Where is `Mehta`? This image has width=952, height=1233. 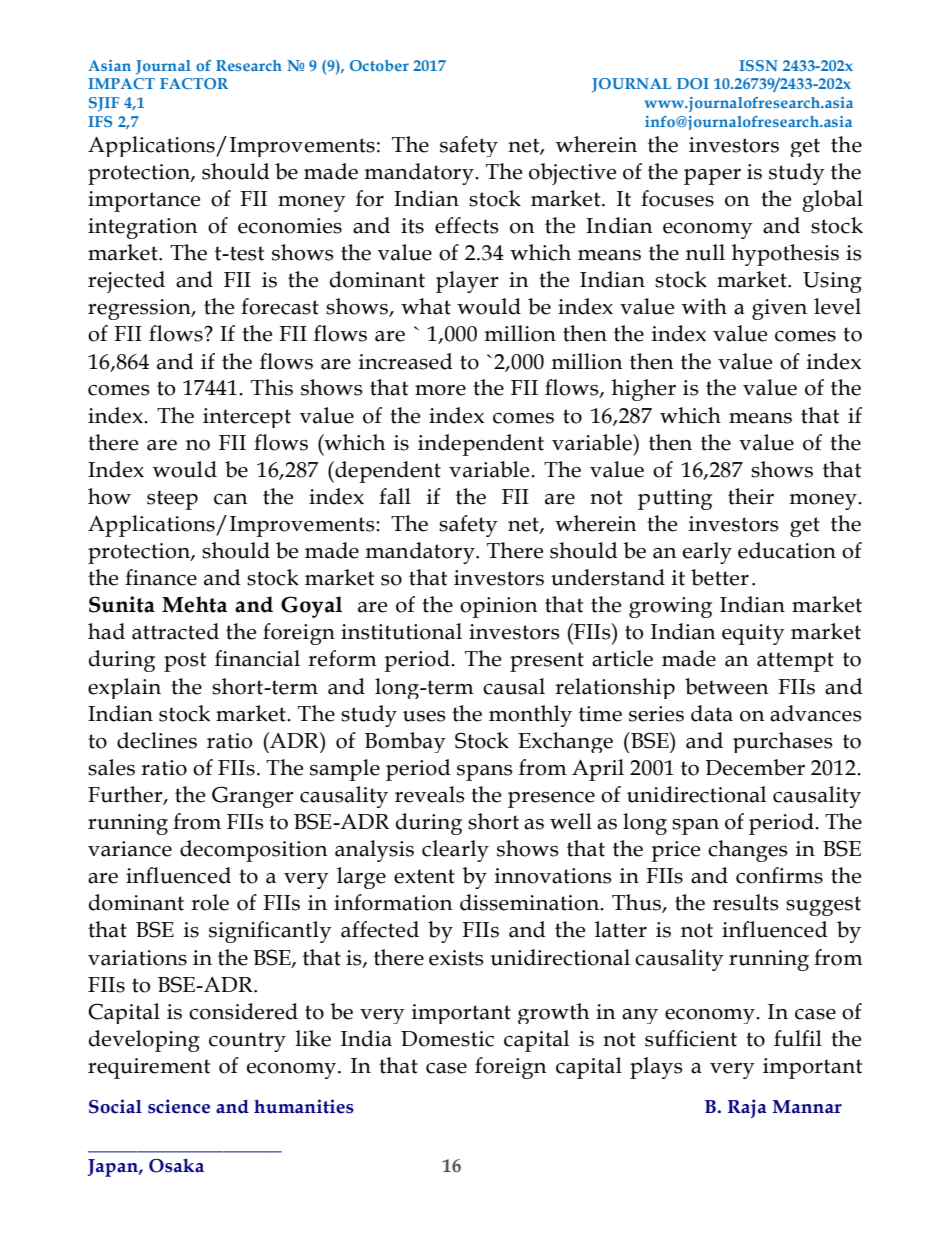
Mehta is located at coordinates (194, 604).
